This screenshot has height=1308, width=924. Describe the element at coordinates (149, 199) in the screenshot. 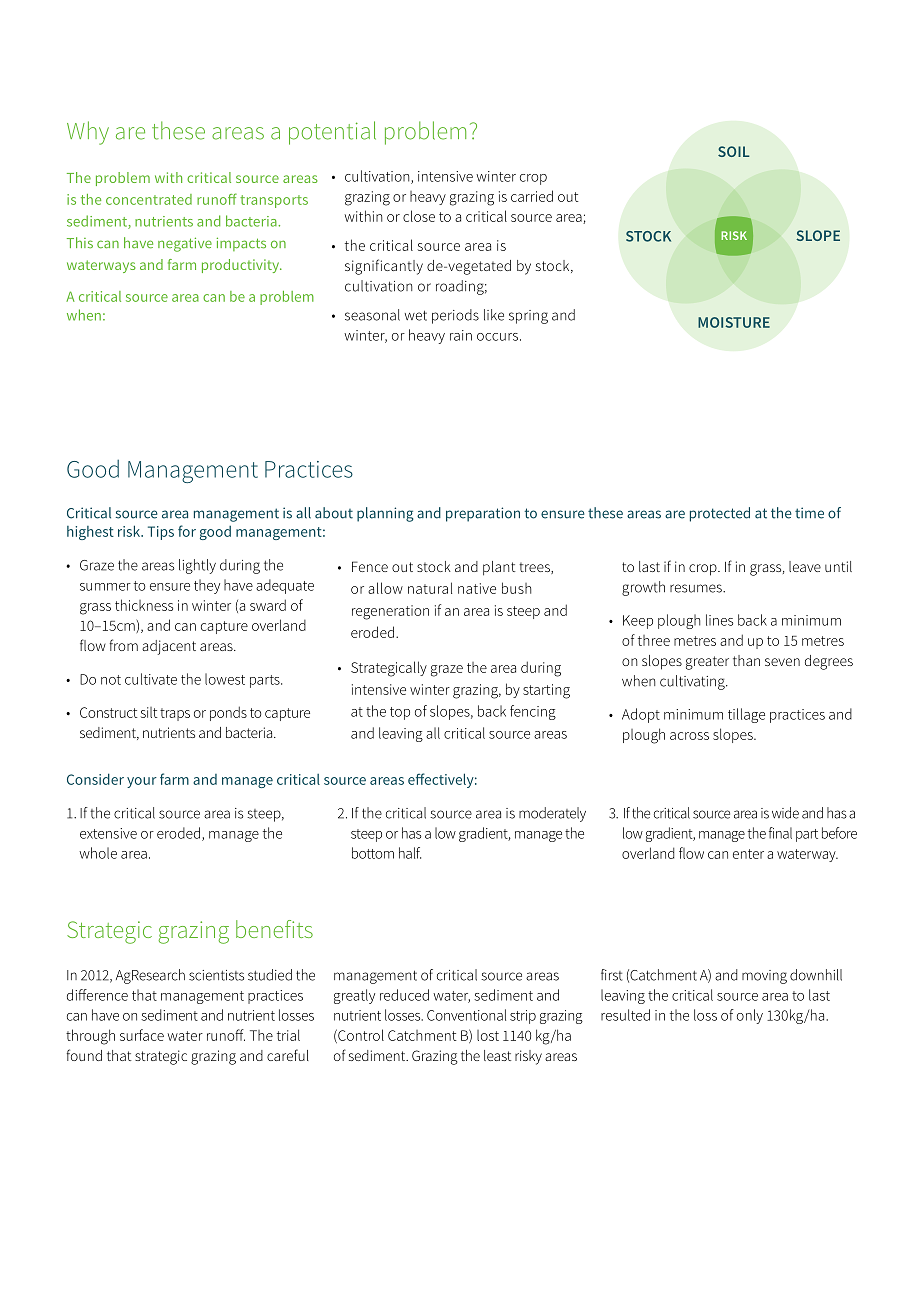

I see `concentrated` at that location.
